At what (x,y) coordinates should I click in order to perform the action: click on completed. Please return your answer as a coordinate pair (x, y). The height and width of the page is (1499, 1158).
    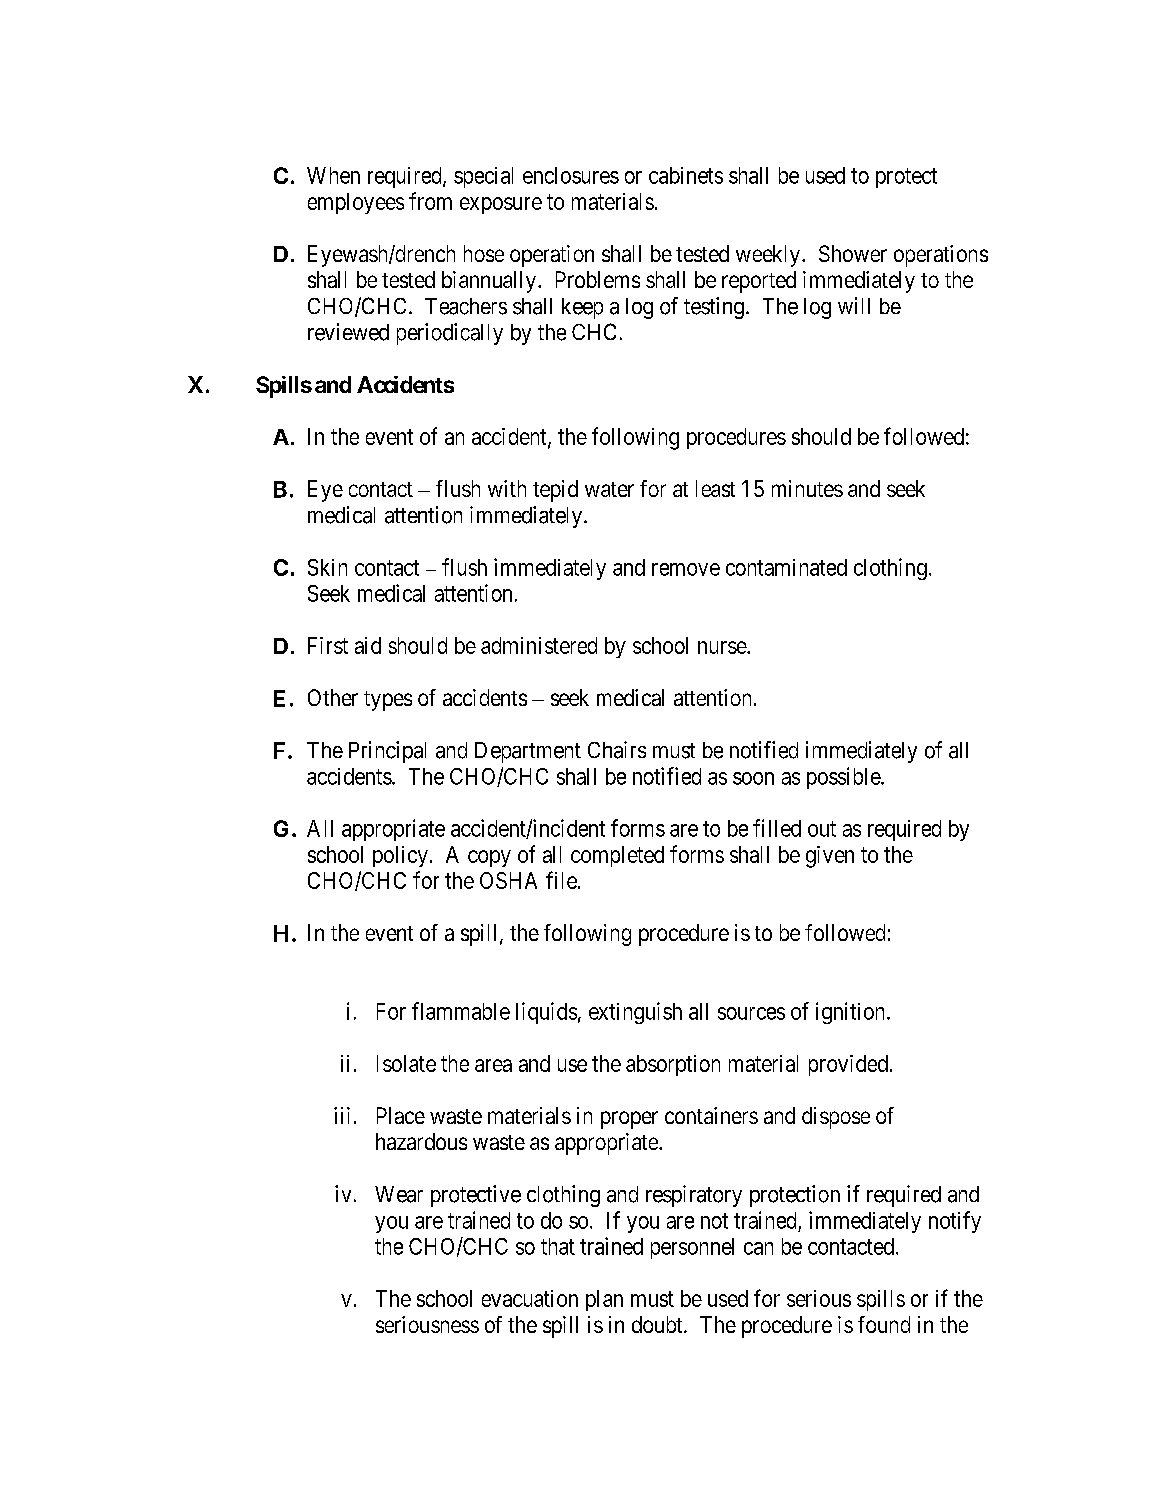
    Looking at the image, I should click on (617, 856).
